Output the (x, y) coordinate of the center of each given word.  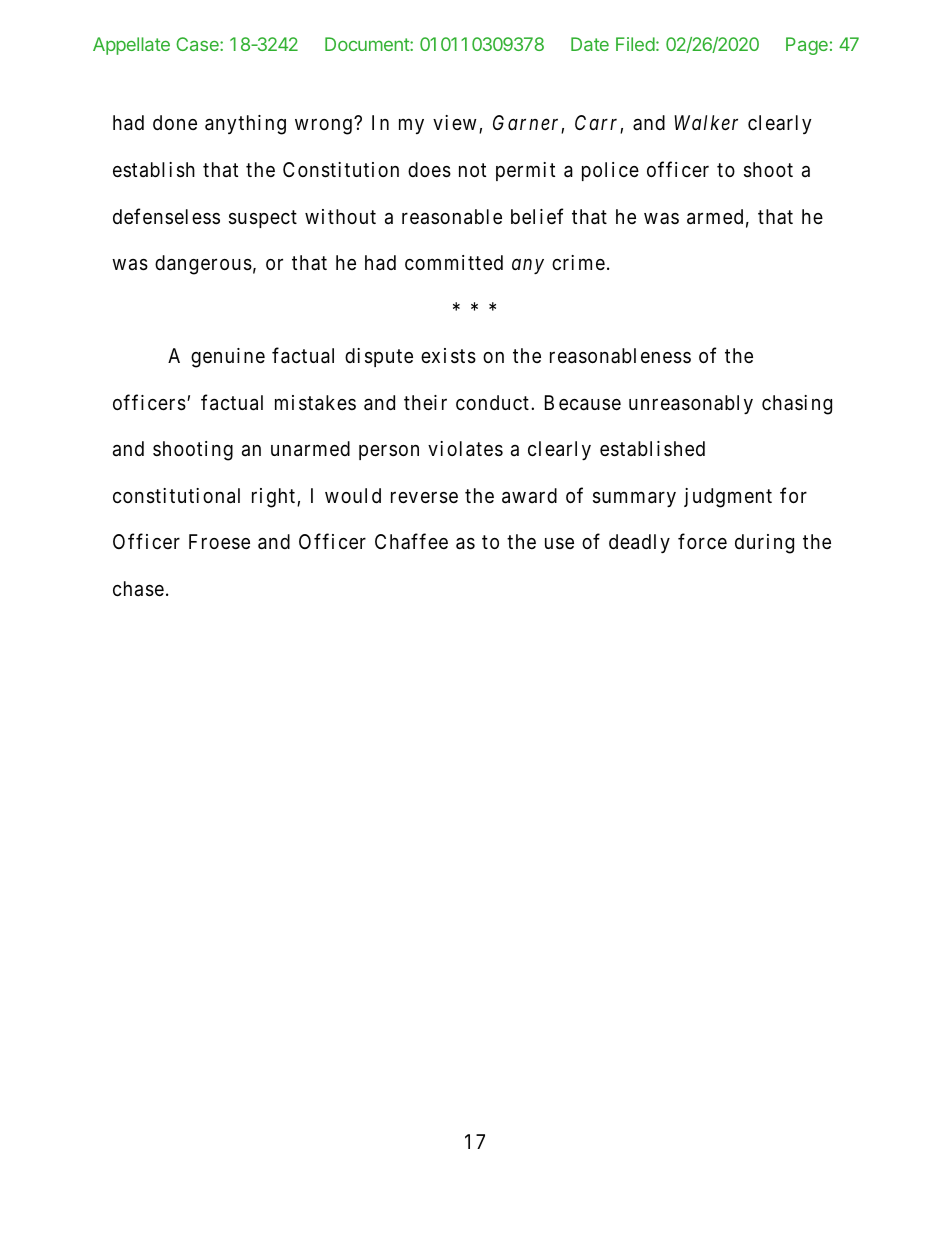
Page (807, 46)
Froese (219, 542)
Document (368, 44)
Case (198, 44)
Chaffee (411, 541)
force (702, 541)
